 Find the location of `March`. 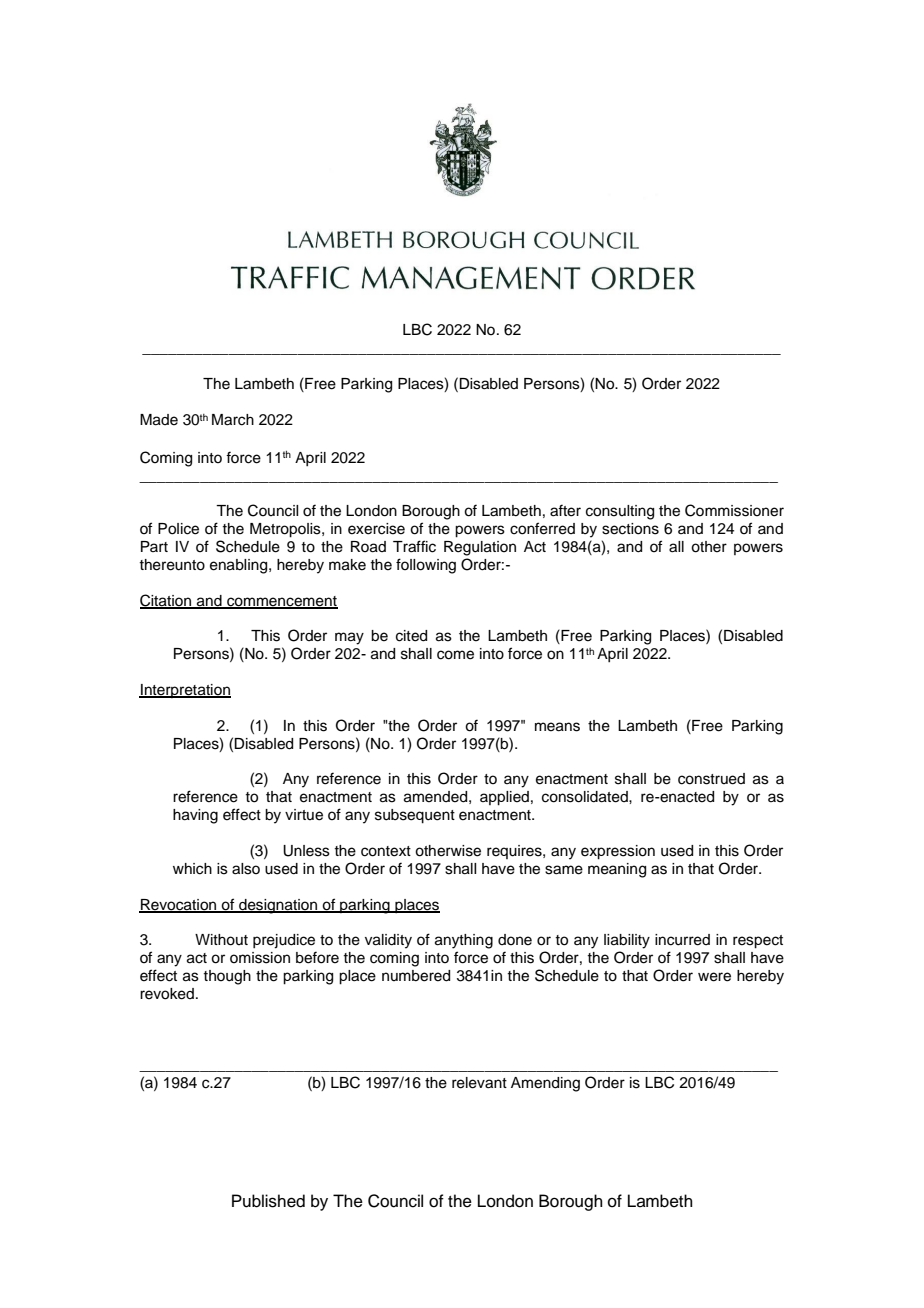

March is located at coordinates (233, 420).
